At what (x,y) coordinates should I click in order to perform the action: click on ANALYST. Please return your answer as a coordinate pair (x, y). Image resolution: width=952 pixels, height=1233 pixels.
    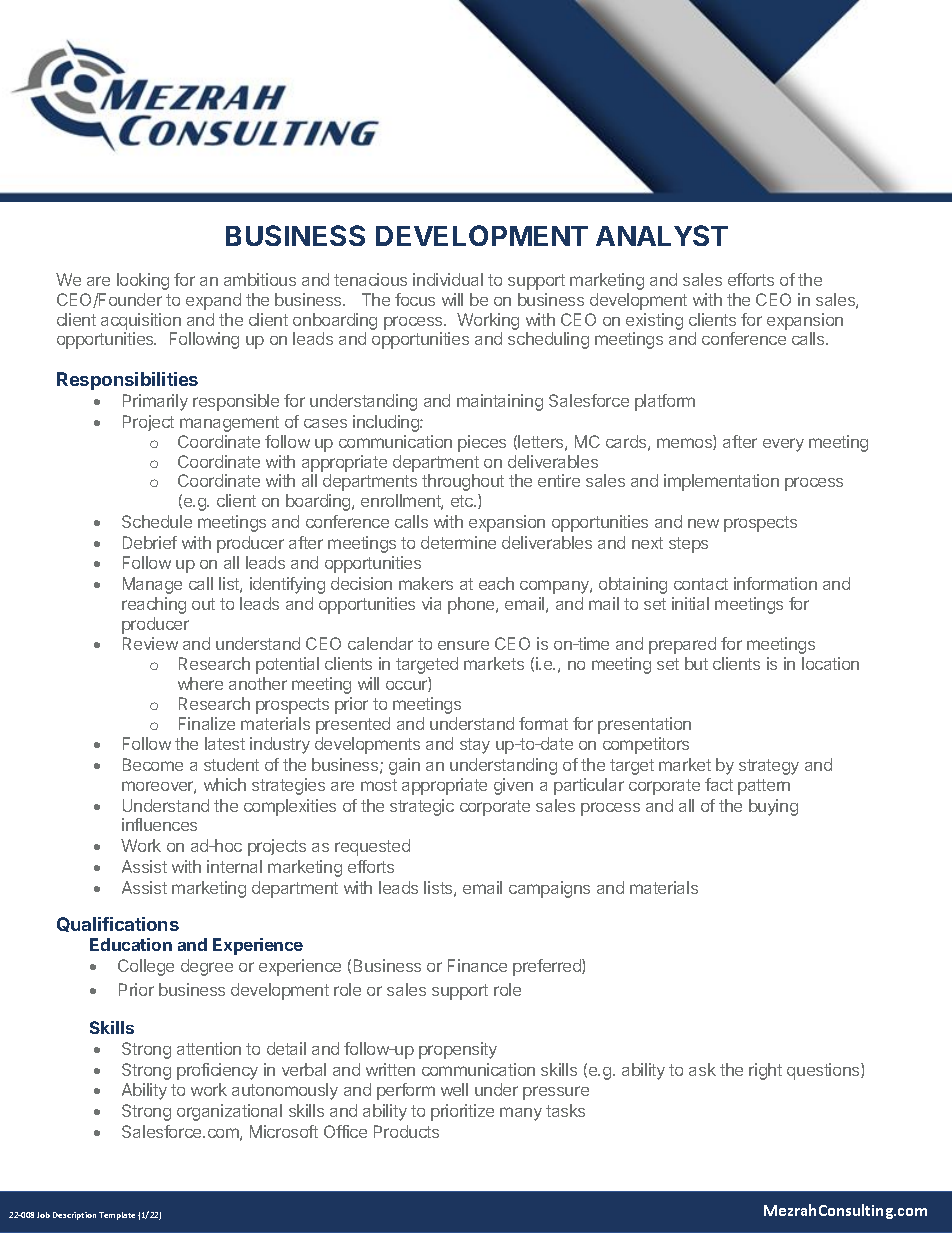
    Looking at the image, I should click on (662, 235).
